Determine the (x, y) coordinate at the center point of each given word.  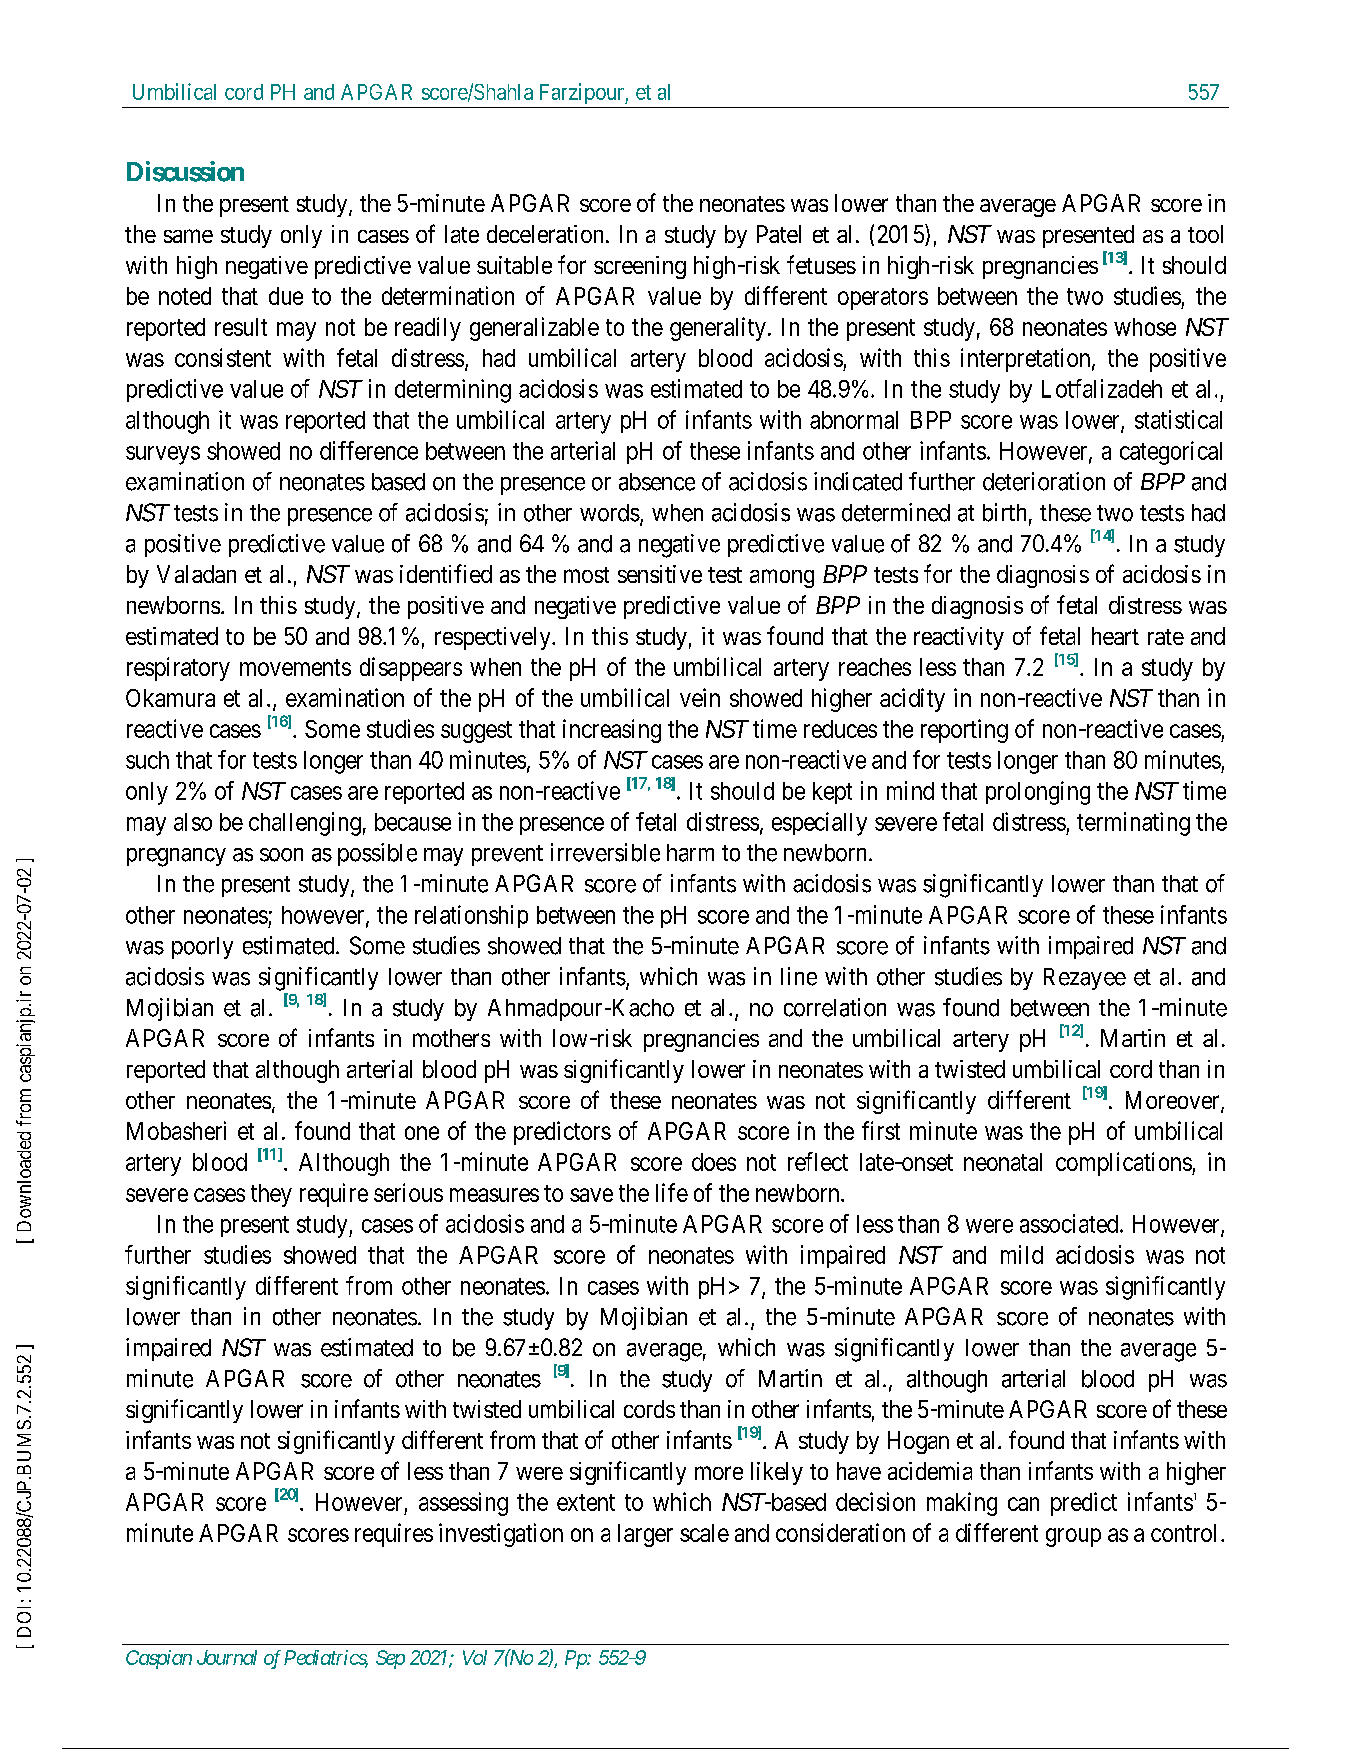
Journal (227, 1657)
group (1073, 1537)
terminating (1133, 824)
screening (640, 267)
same (188, 236)
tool (1205, 234)
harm (690, 853)
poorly (202, 948)
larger (645, 1535)
